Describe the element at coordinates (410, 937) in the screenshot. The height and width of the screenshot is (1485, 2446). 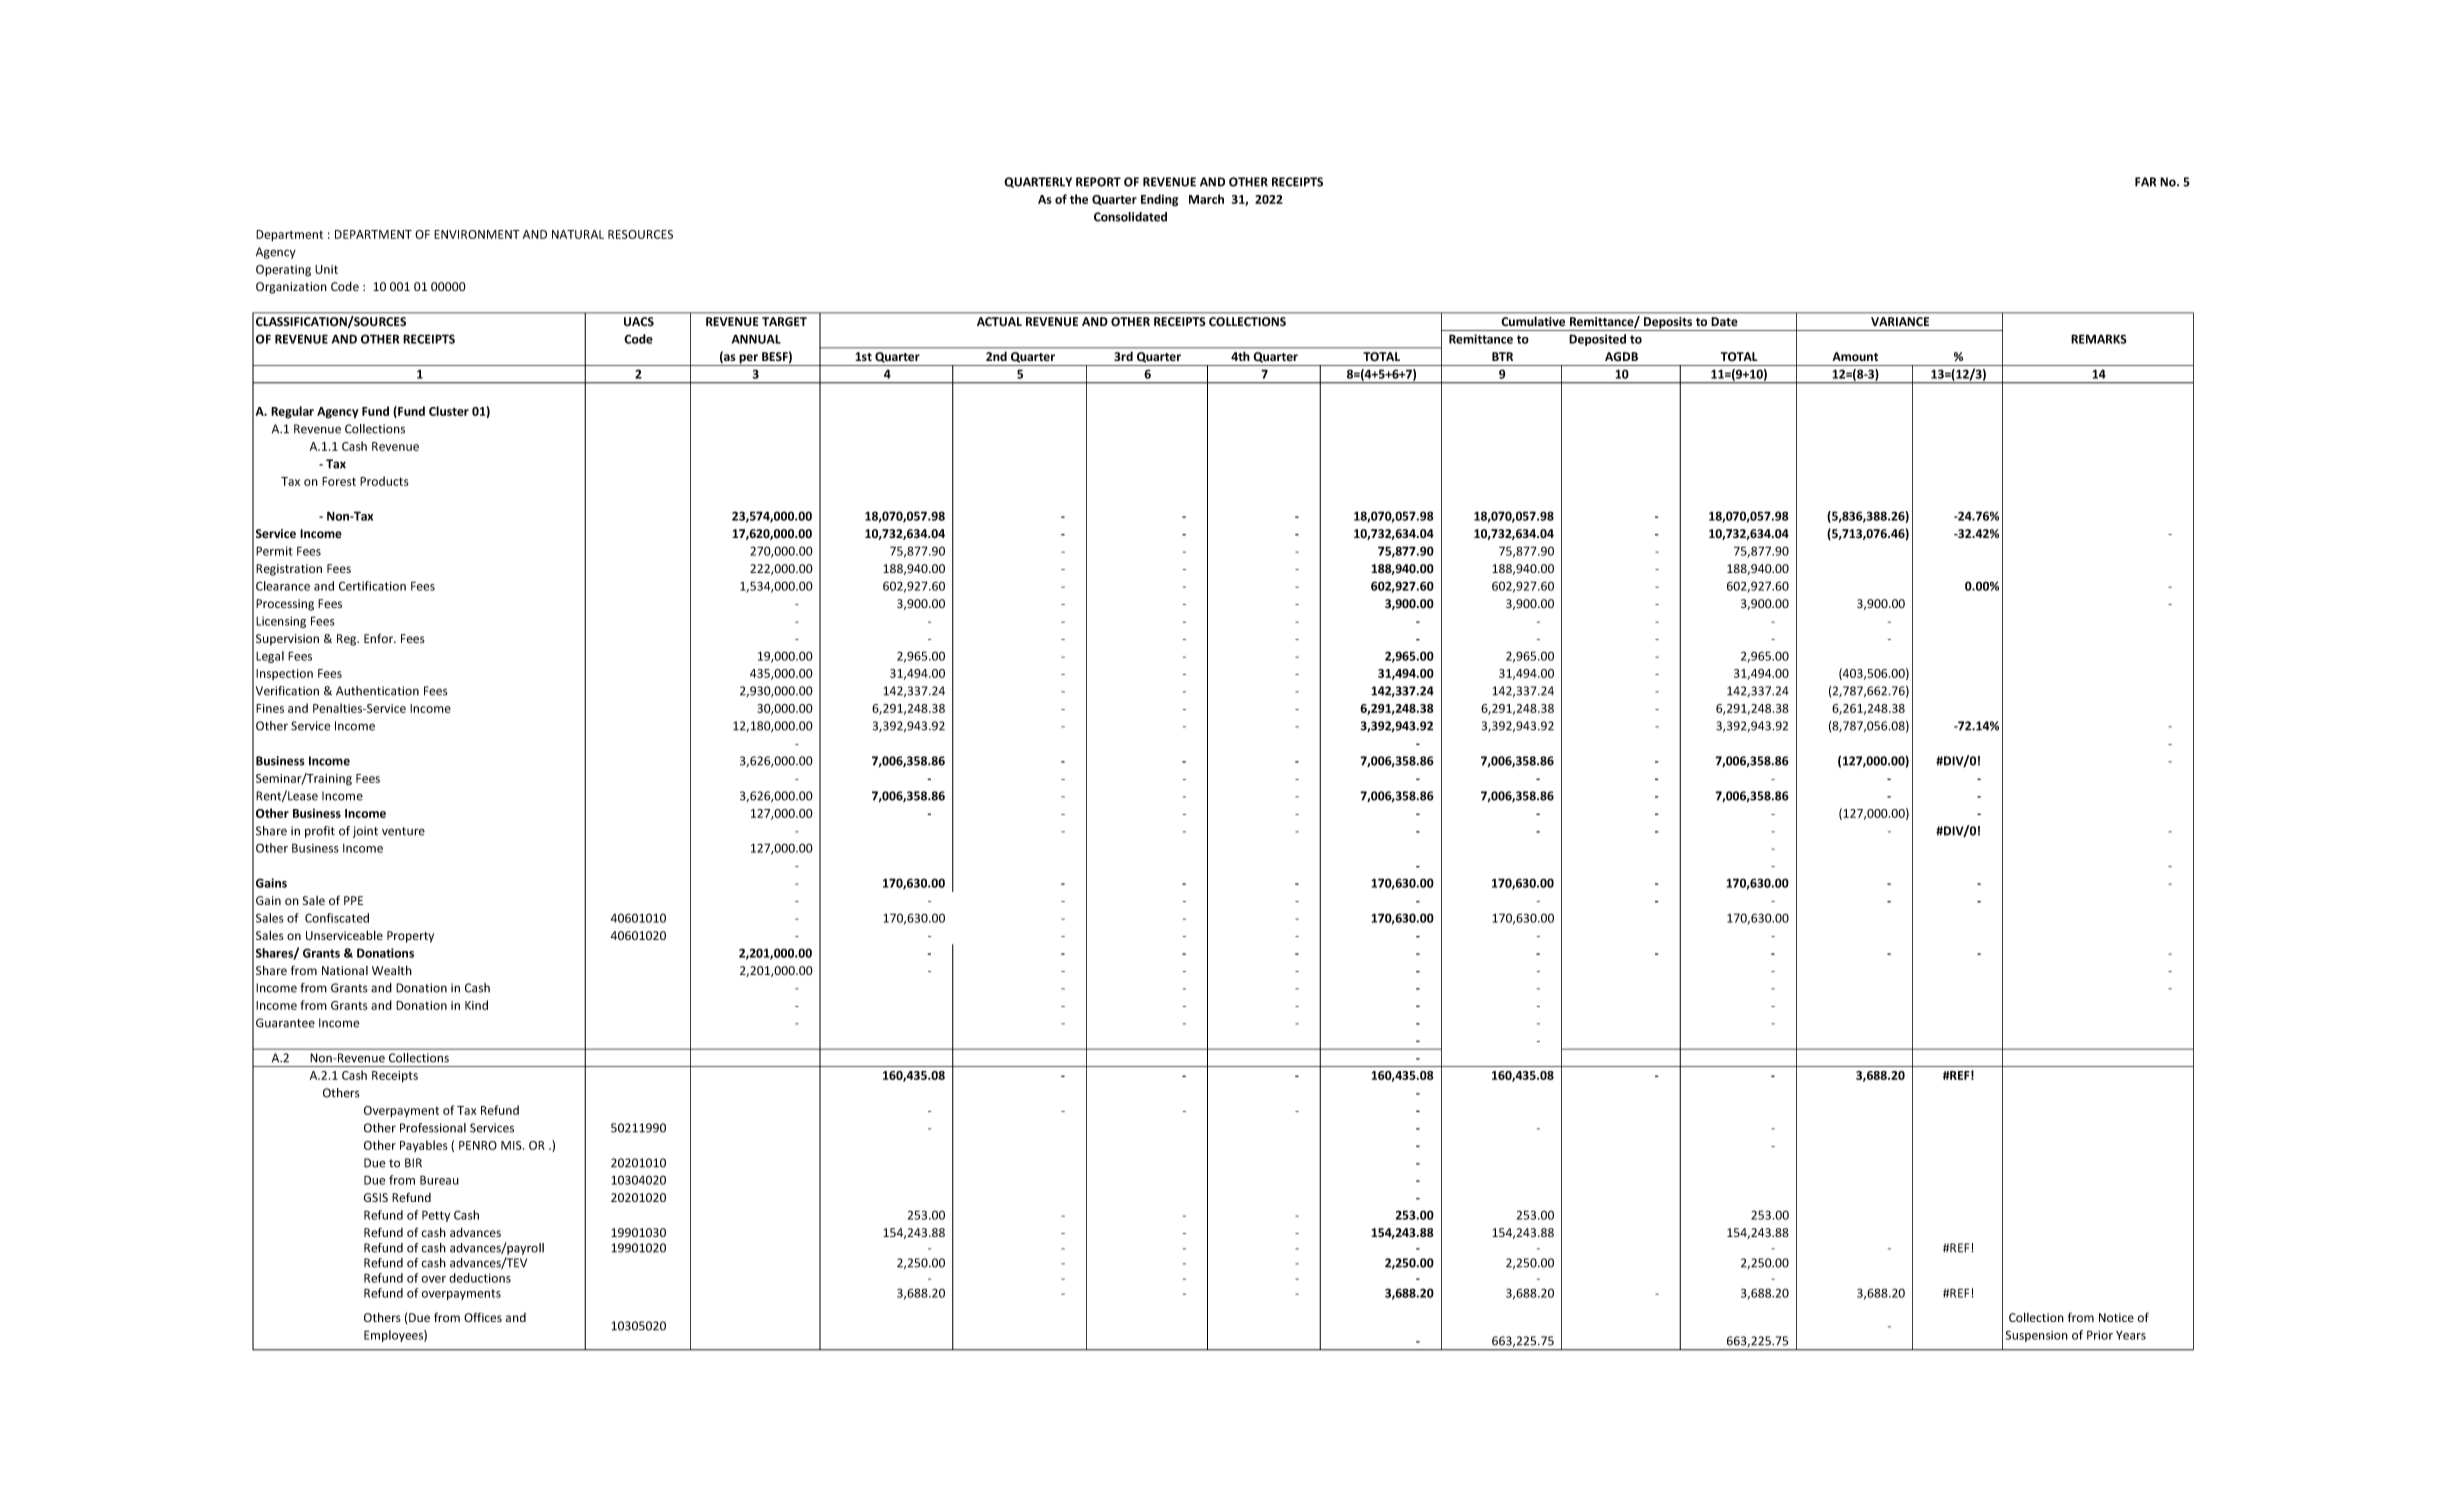
I see `Property` at that location.
